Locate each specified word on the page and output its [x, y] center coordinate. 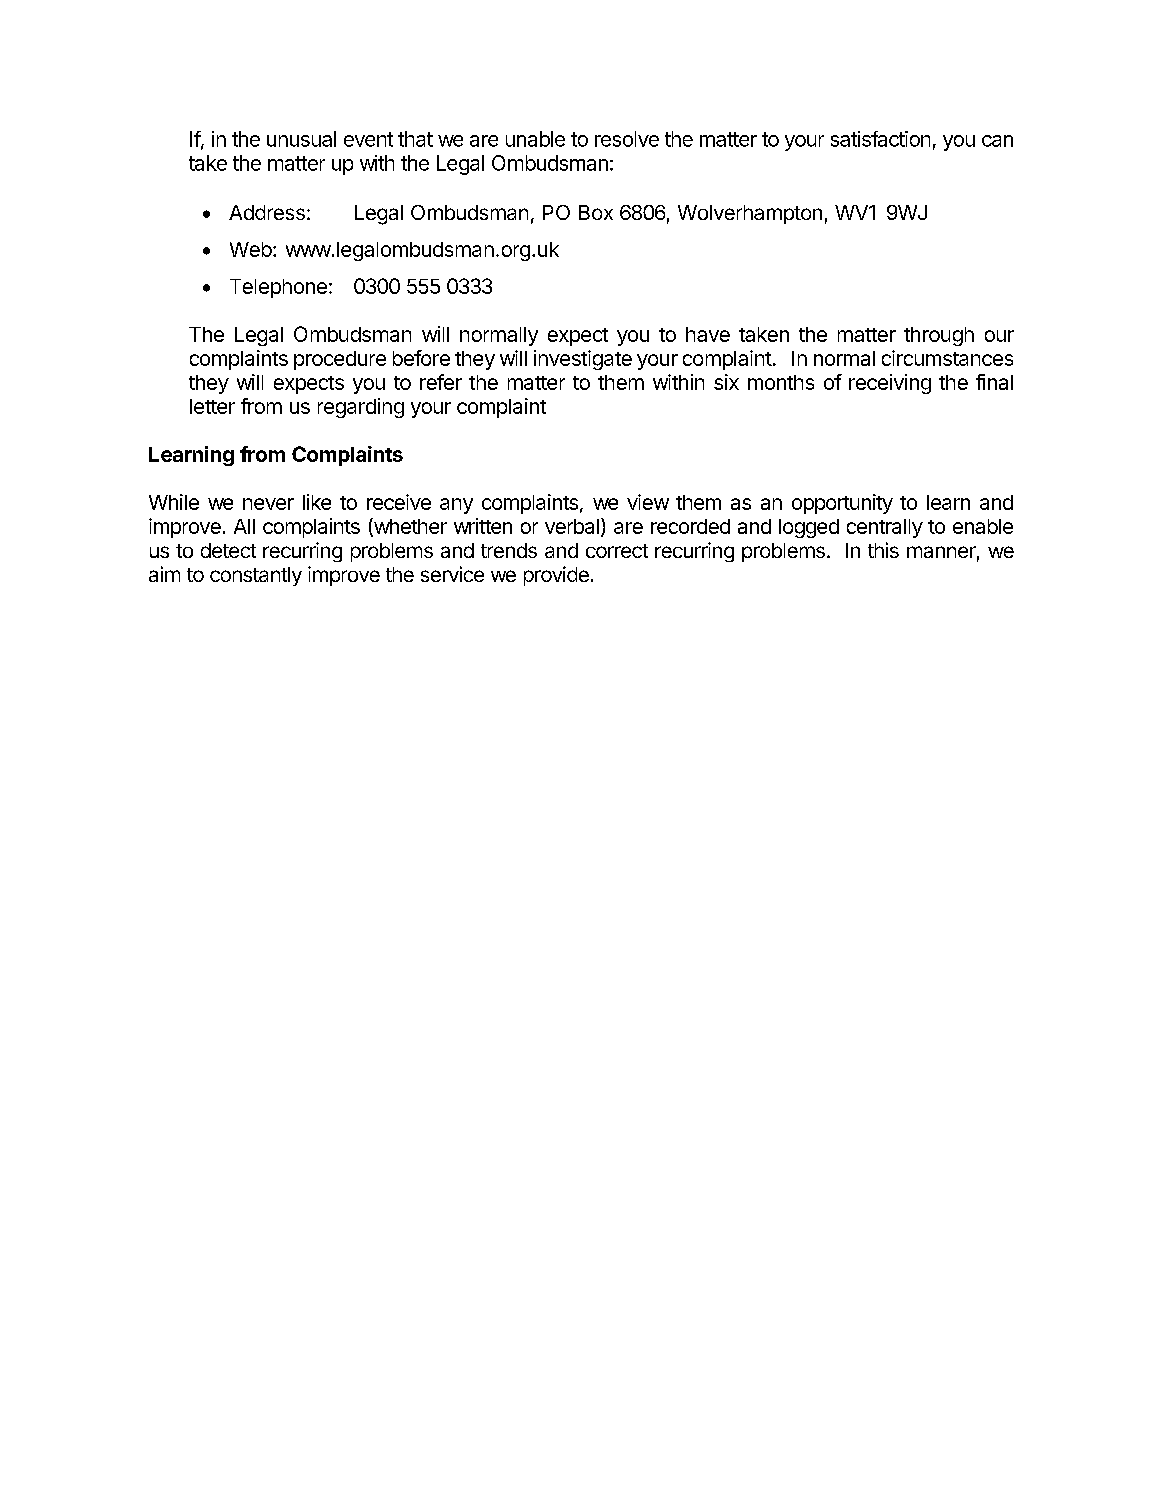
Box [596, 212]
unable [535, 139]
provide [556, 576]
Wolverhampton [750, 214]
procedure [340, 360]
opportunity [842, 504]
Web [251, 249]
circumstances [947, 358]
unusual [301, 139]
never [268, 504]
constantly [256, 576]
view [648, 502]
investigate [583, 360]
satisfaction [880, 139]
